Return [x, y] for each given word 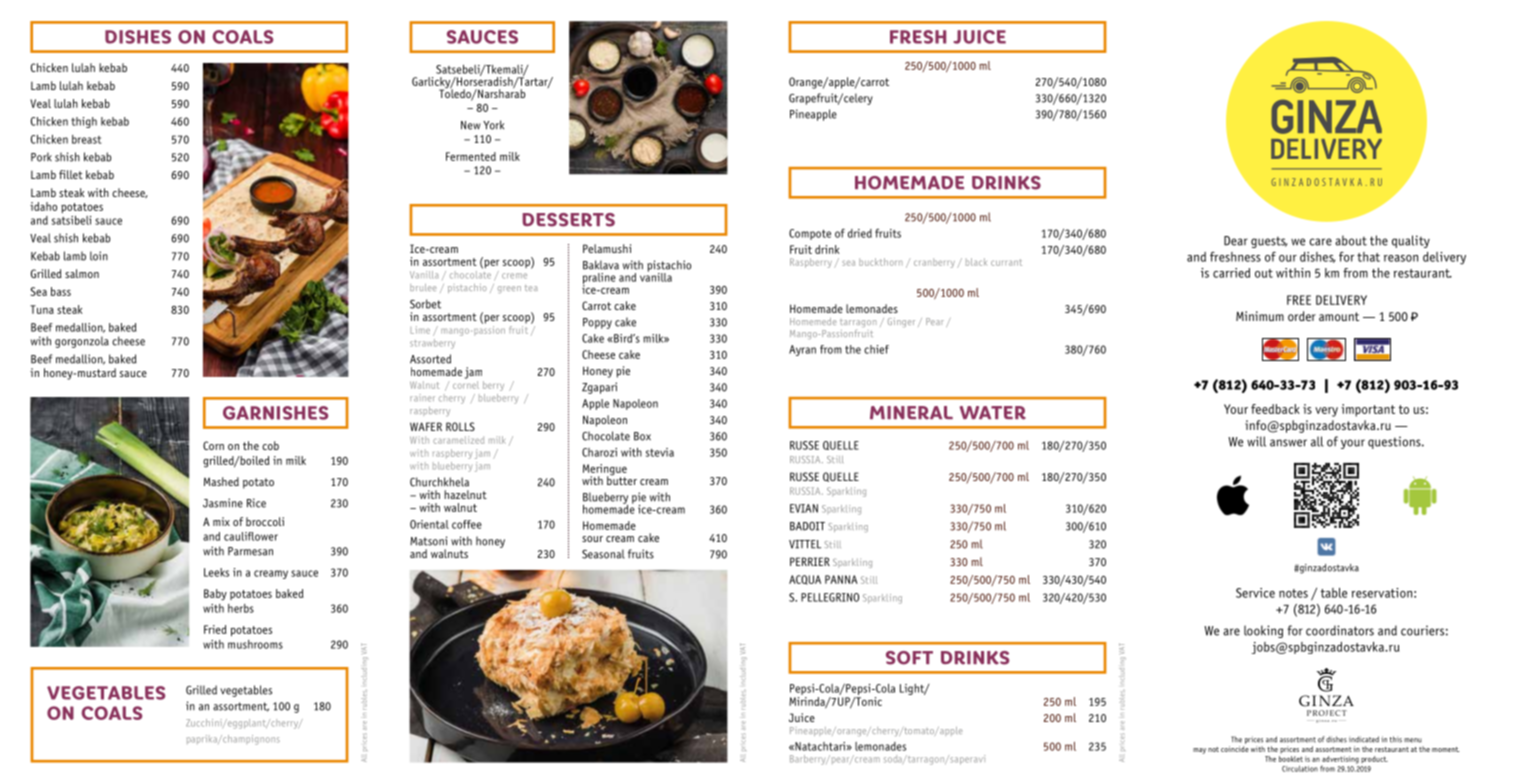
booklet [1291, 757]
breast [86, 139]
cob [270, 445]
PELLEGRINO [830, 597]
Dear [1236, 241]
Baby [215, 595]
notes [1293, 593]
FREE [1299, 300]
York [493, 125]
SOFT [909, 658]
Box [642, 436]
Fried [215, 629]
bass [61, 291]
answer [1288, 443]
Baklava [601, 265]
